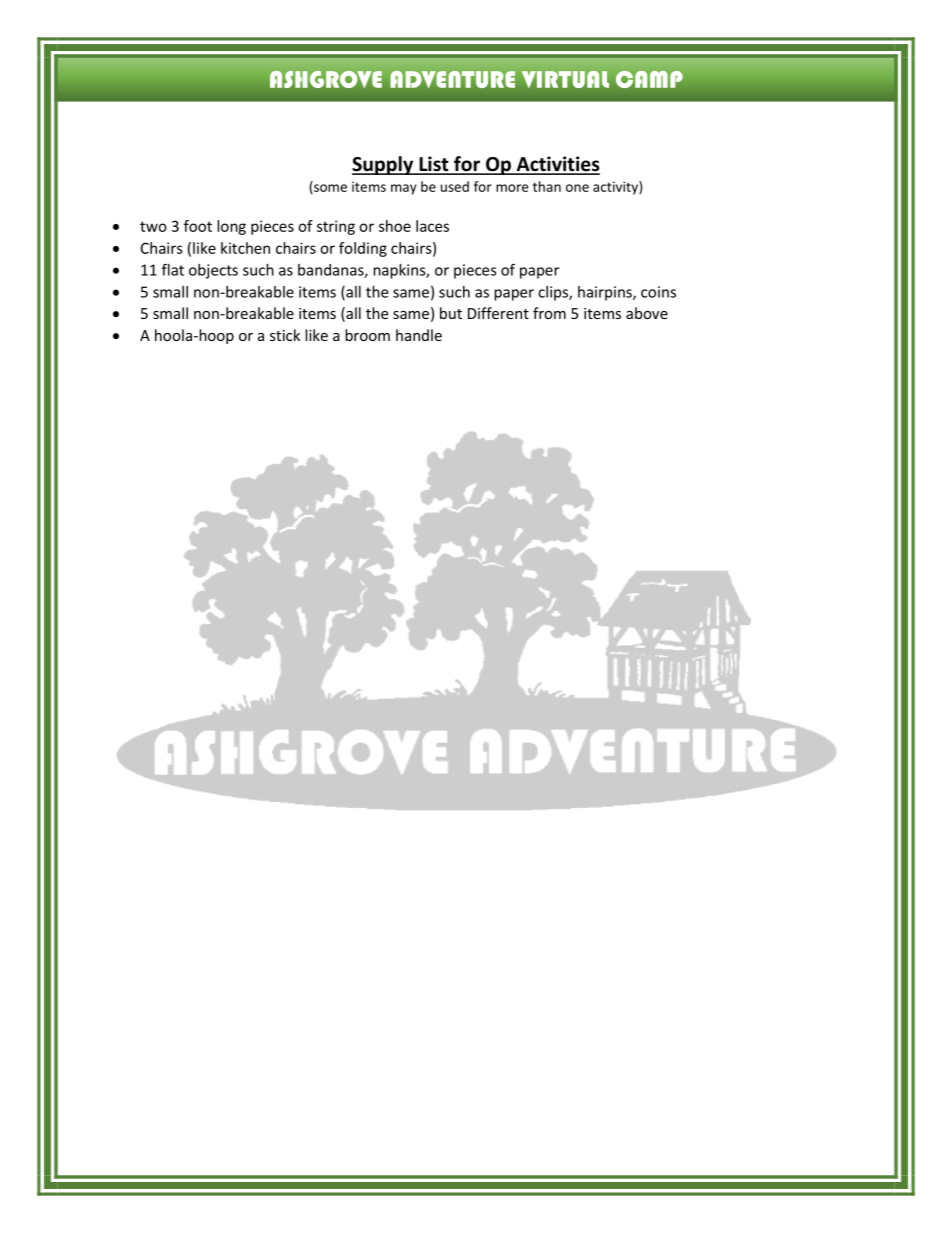 Image resolution: width=952 pixels, height=1233 pixels. I want to click on stick, so click(285, 335).
